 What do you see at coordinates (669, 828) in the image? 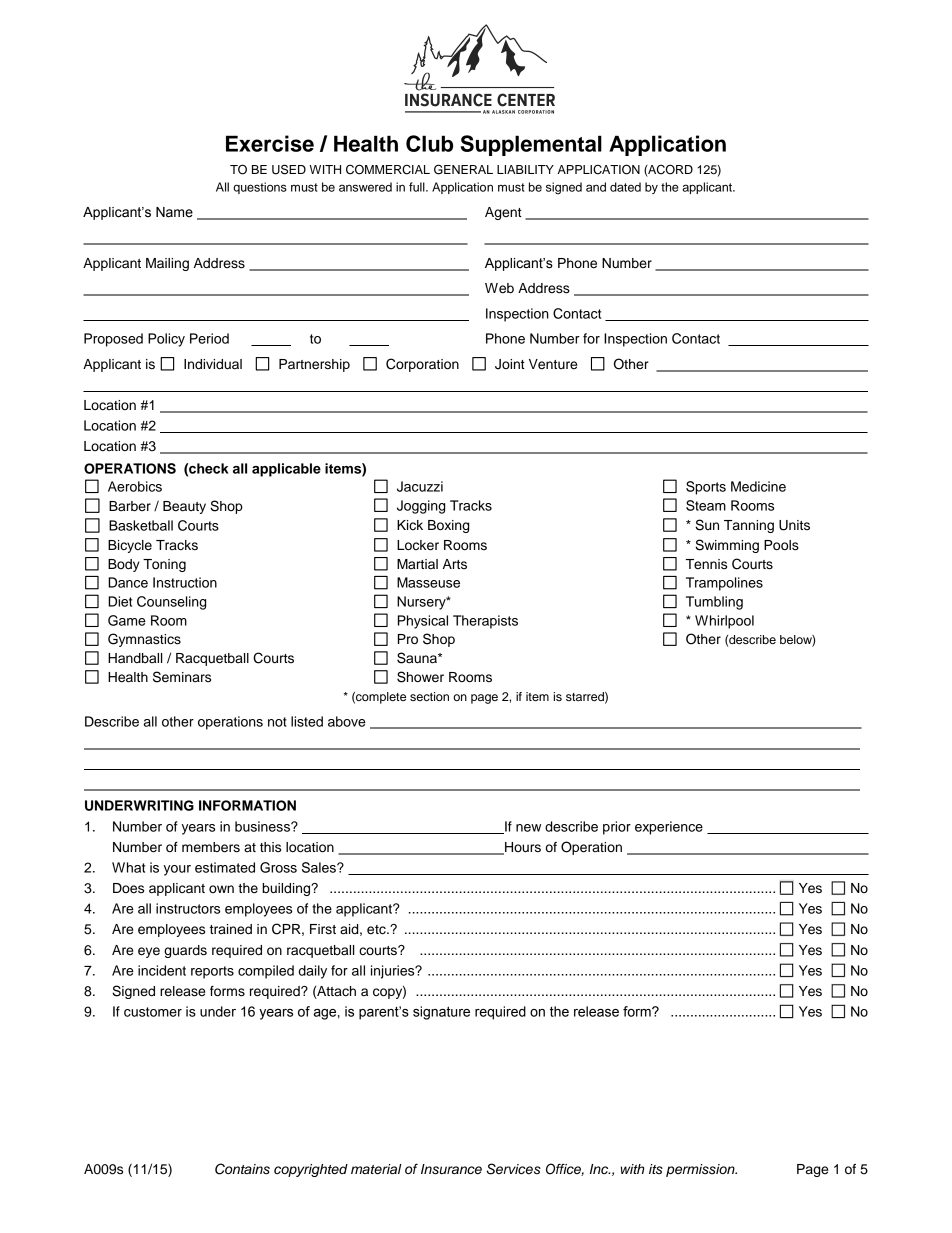
I see `experience` at bounding box center [669, 828].
